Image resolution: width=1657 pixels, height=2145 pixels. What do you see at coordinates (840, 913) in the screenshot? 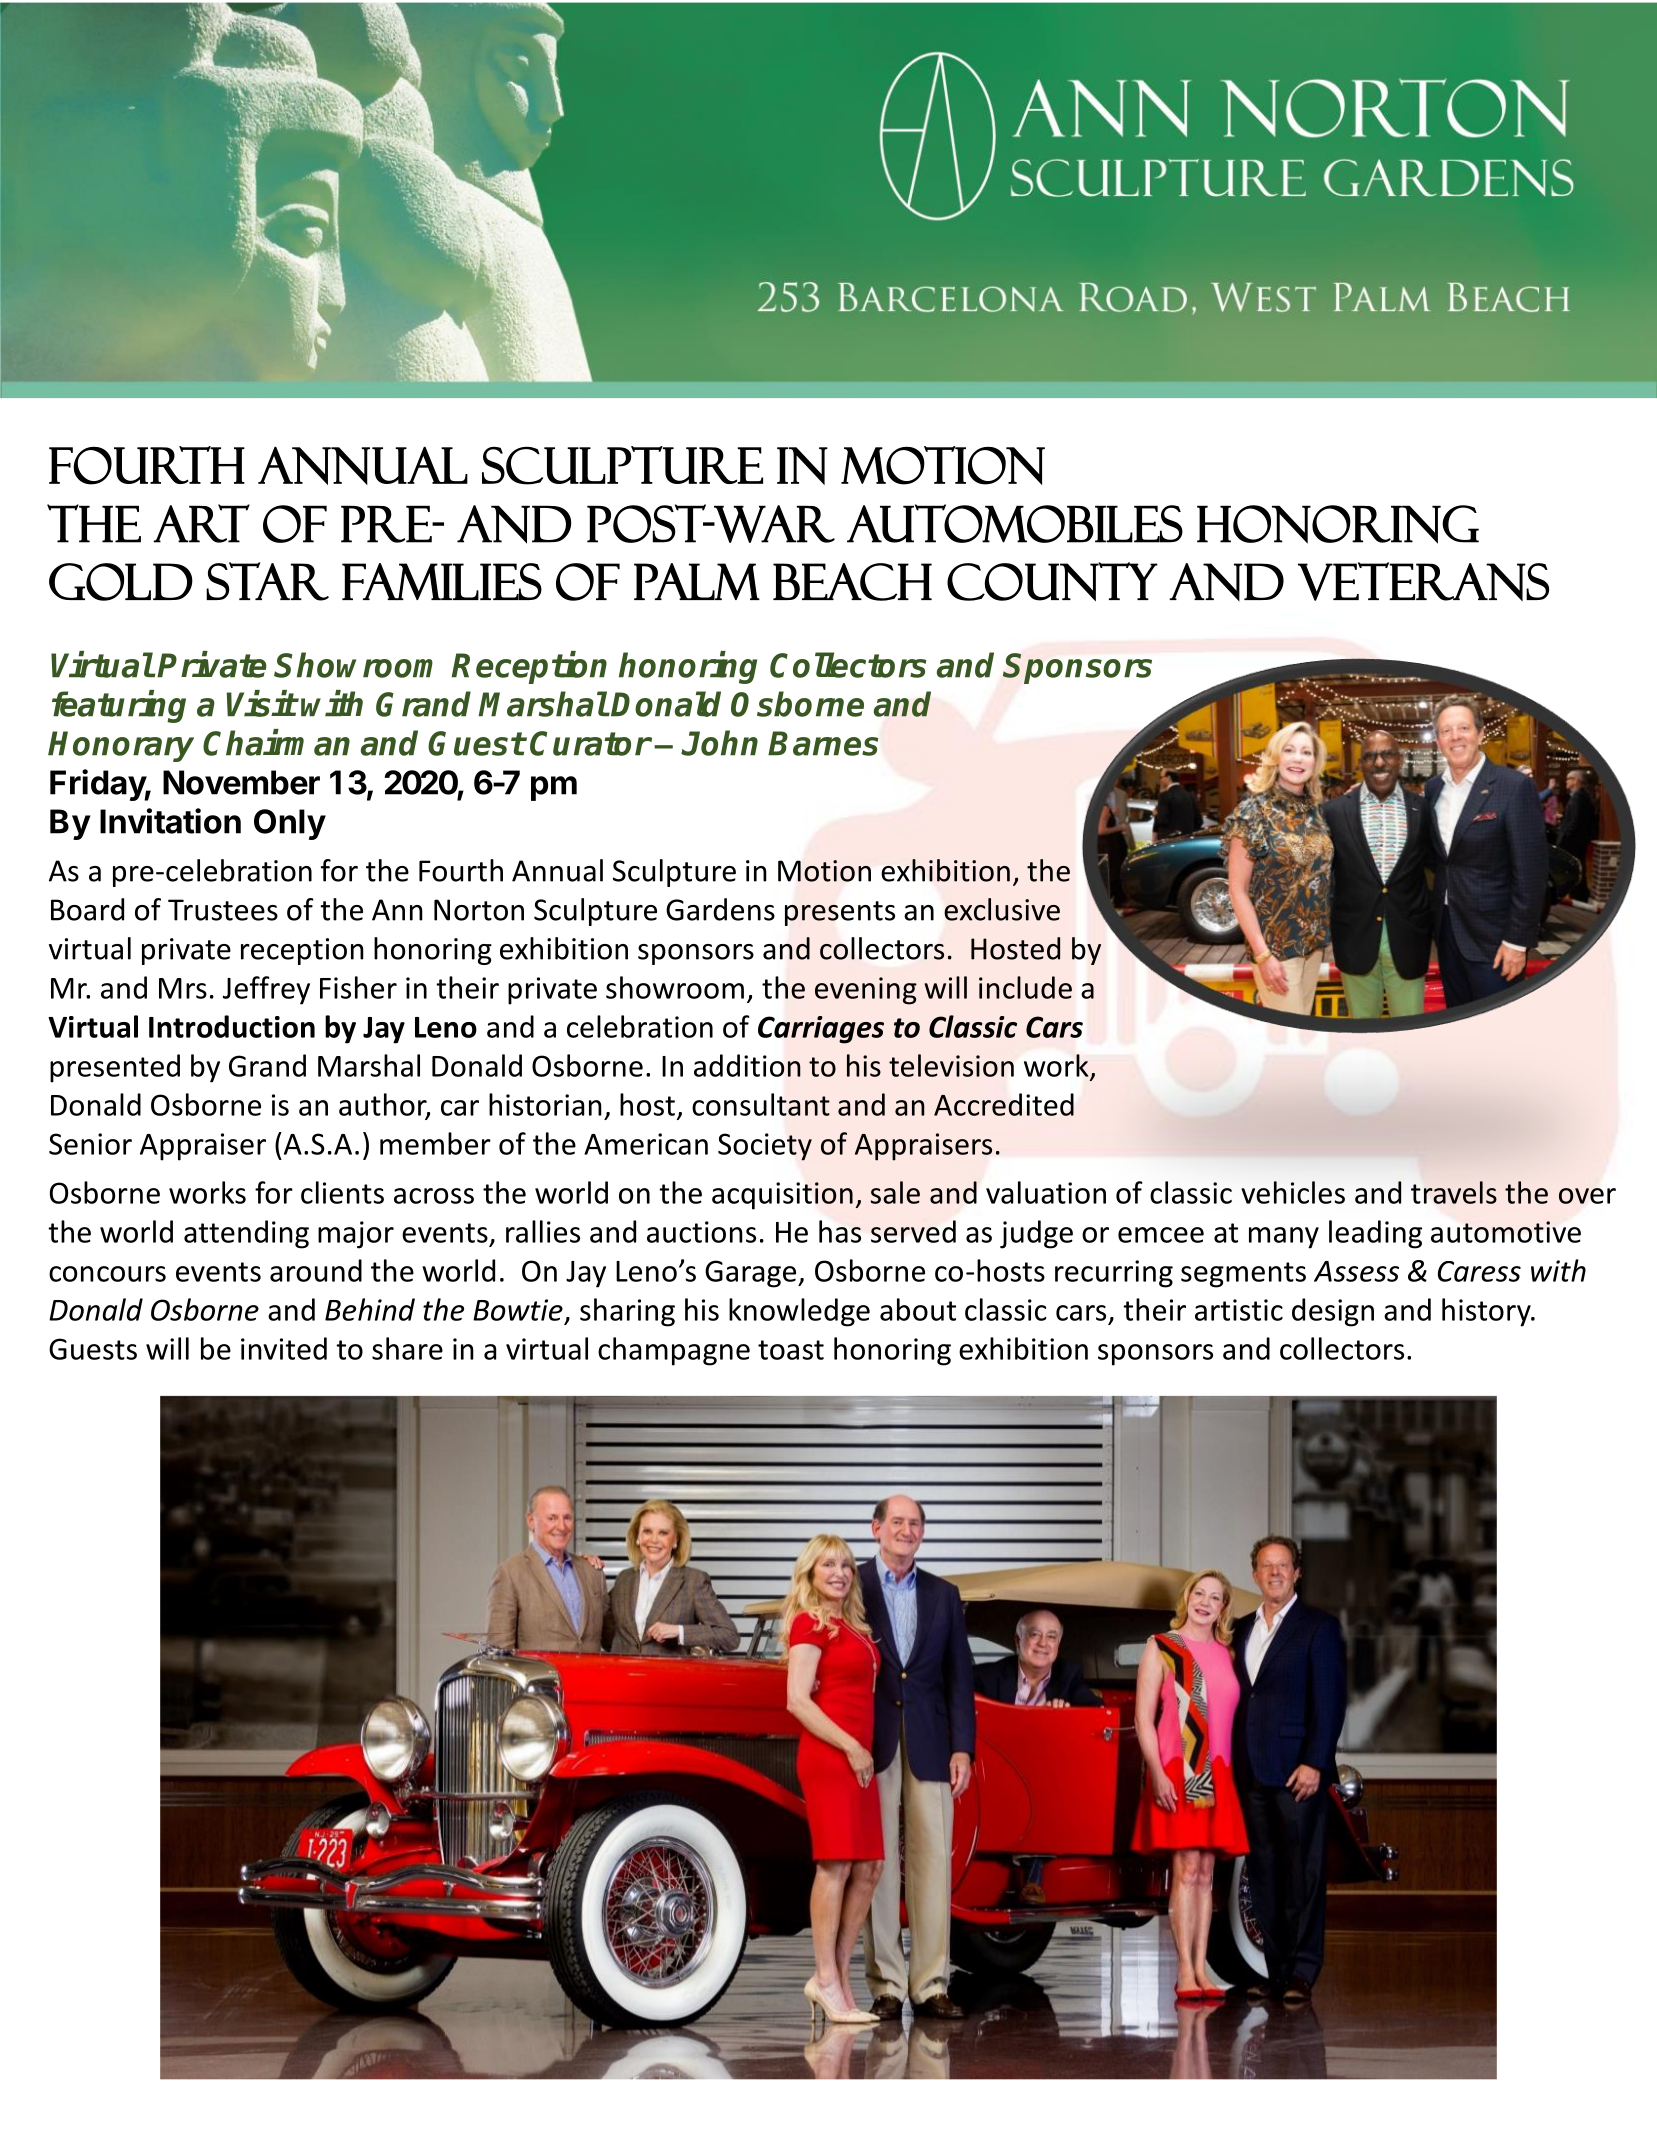
I see `presents` at bounding box center [840, 913].
